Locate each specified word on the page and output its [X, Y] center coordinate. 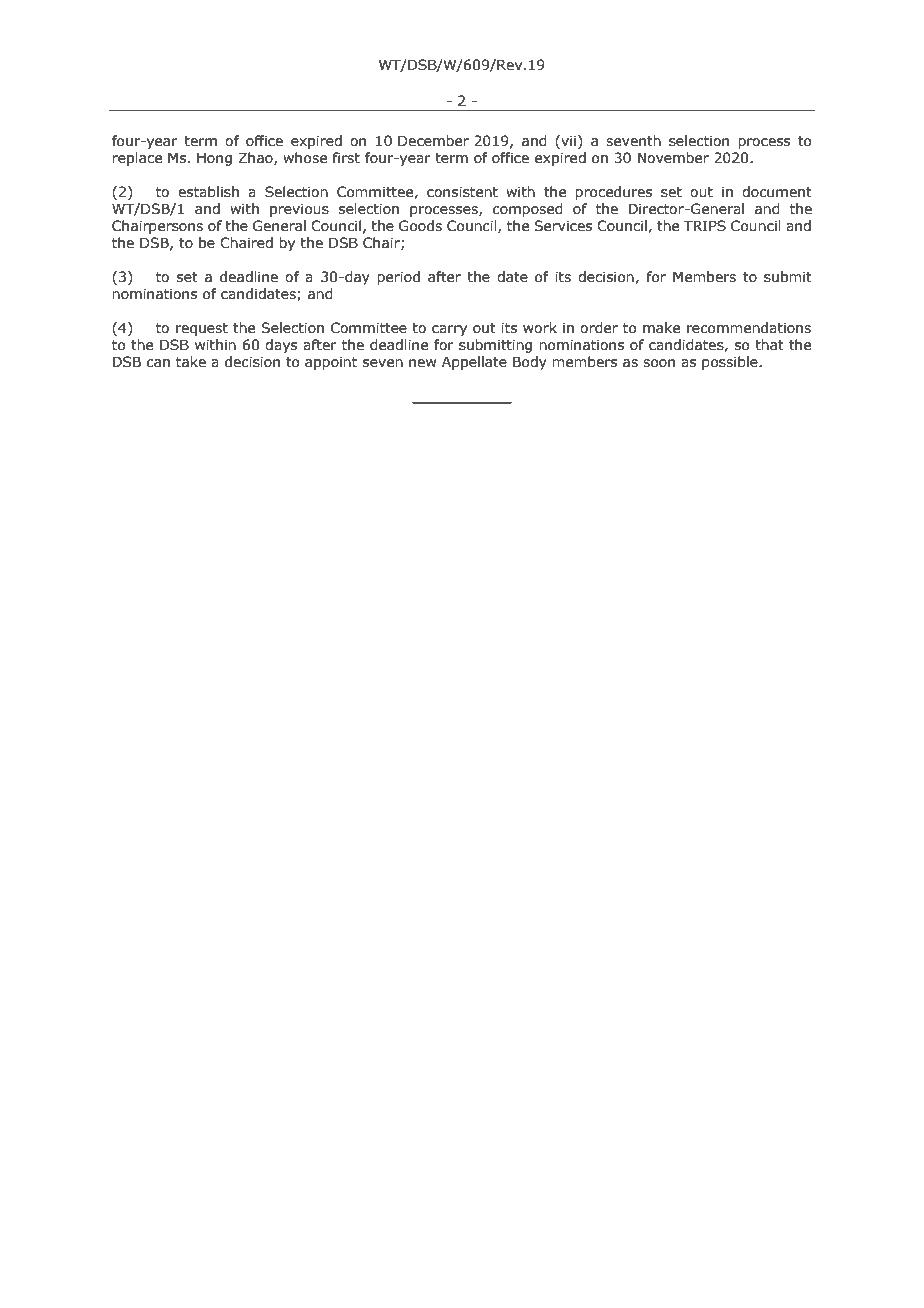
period [398, 278]
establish [208, 192]
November [673, 158]
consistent [462, 192]
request [202, 329]
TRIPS [705, 226]
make [661, 328]
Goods [420, 226]
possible [731, 363]
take [191, 362]
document [777, 192]
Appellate [474, 363]
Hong [214, 159]
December [433, 141]
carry [449, 330]
